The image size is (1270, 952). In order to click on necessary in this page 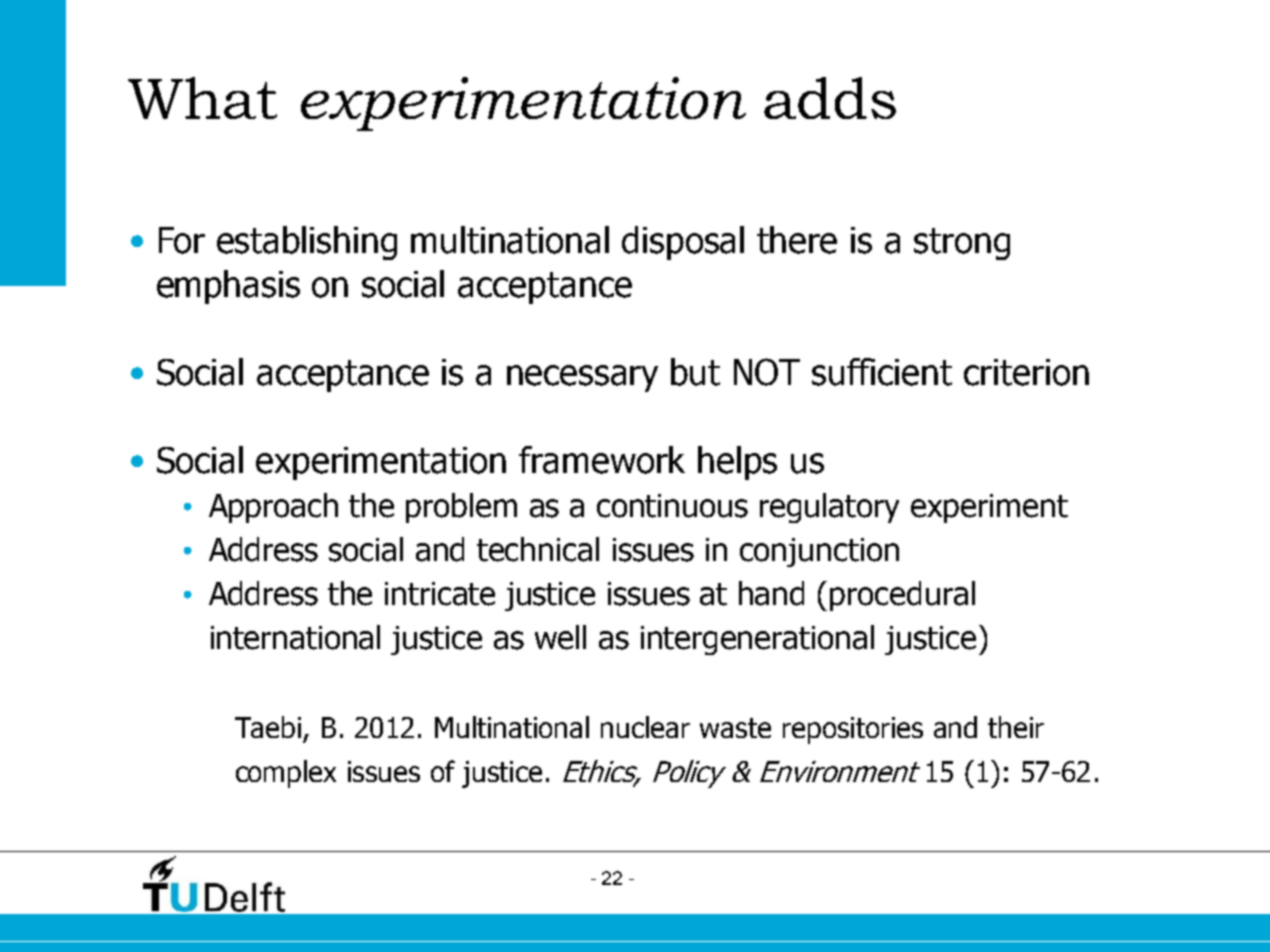, I will do `click(582, 378)`.
